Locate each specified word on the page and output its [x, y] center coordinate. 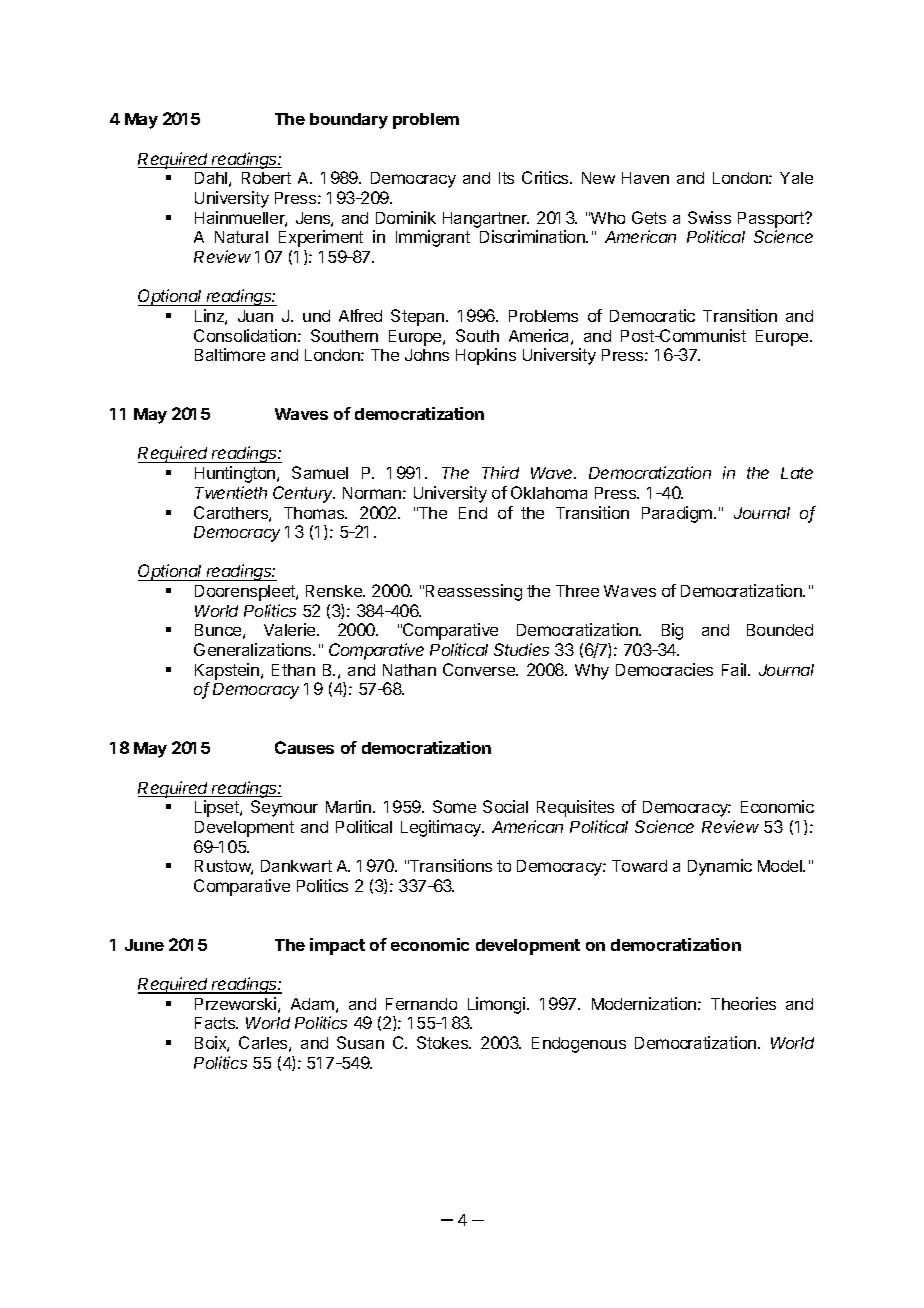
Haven [645, 178]
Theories [743, 1003]
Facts [216, 1023]
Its [506, 178]
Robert [266, 178]
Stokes [444, 1042]
